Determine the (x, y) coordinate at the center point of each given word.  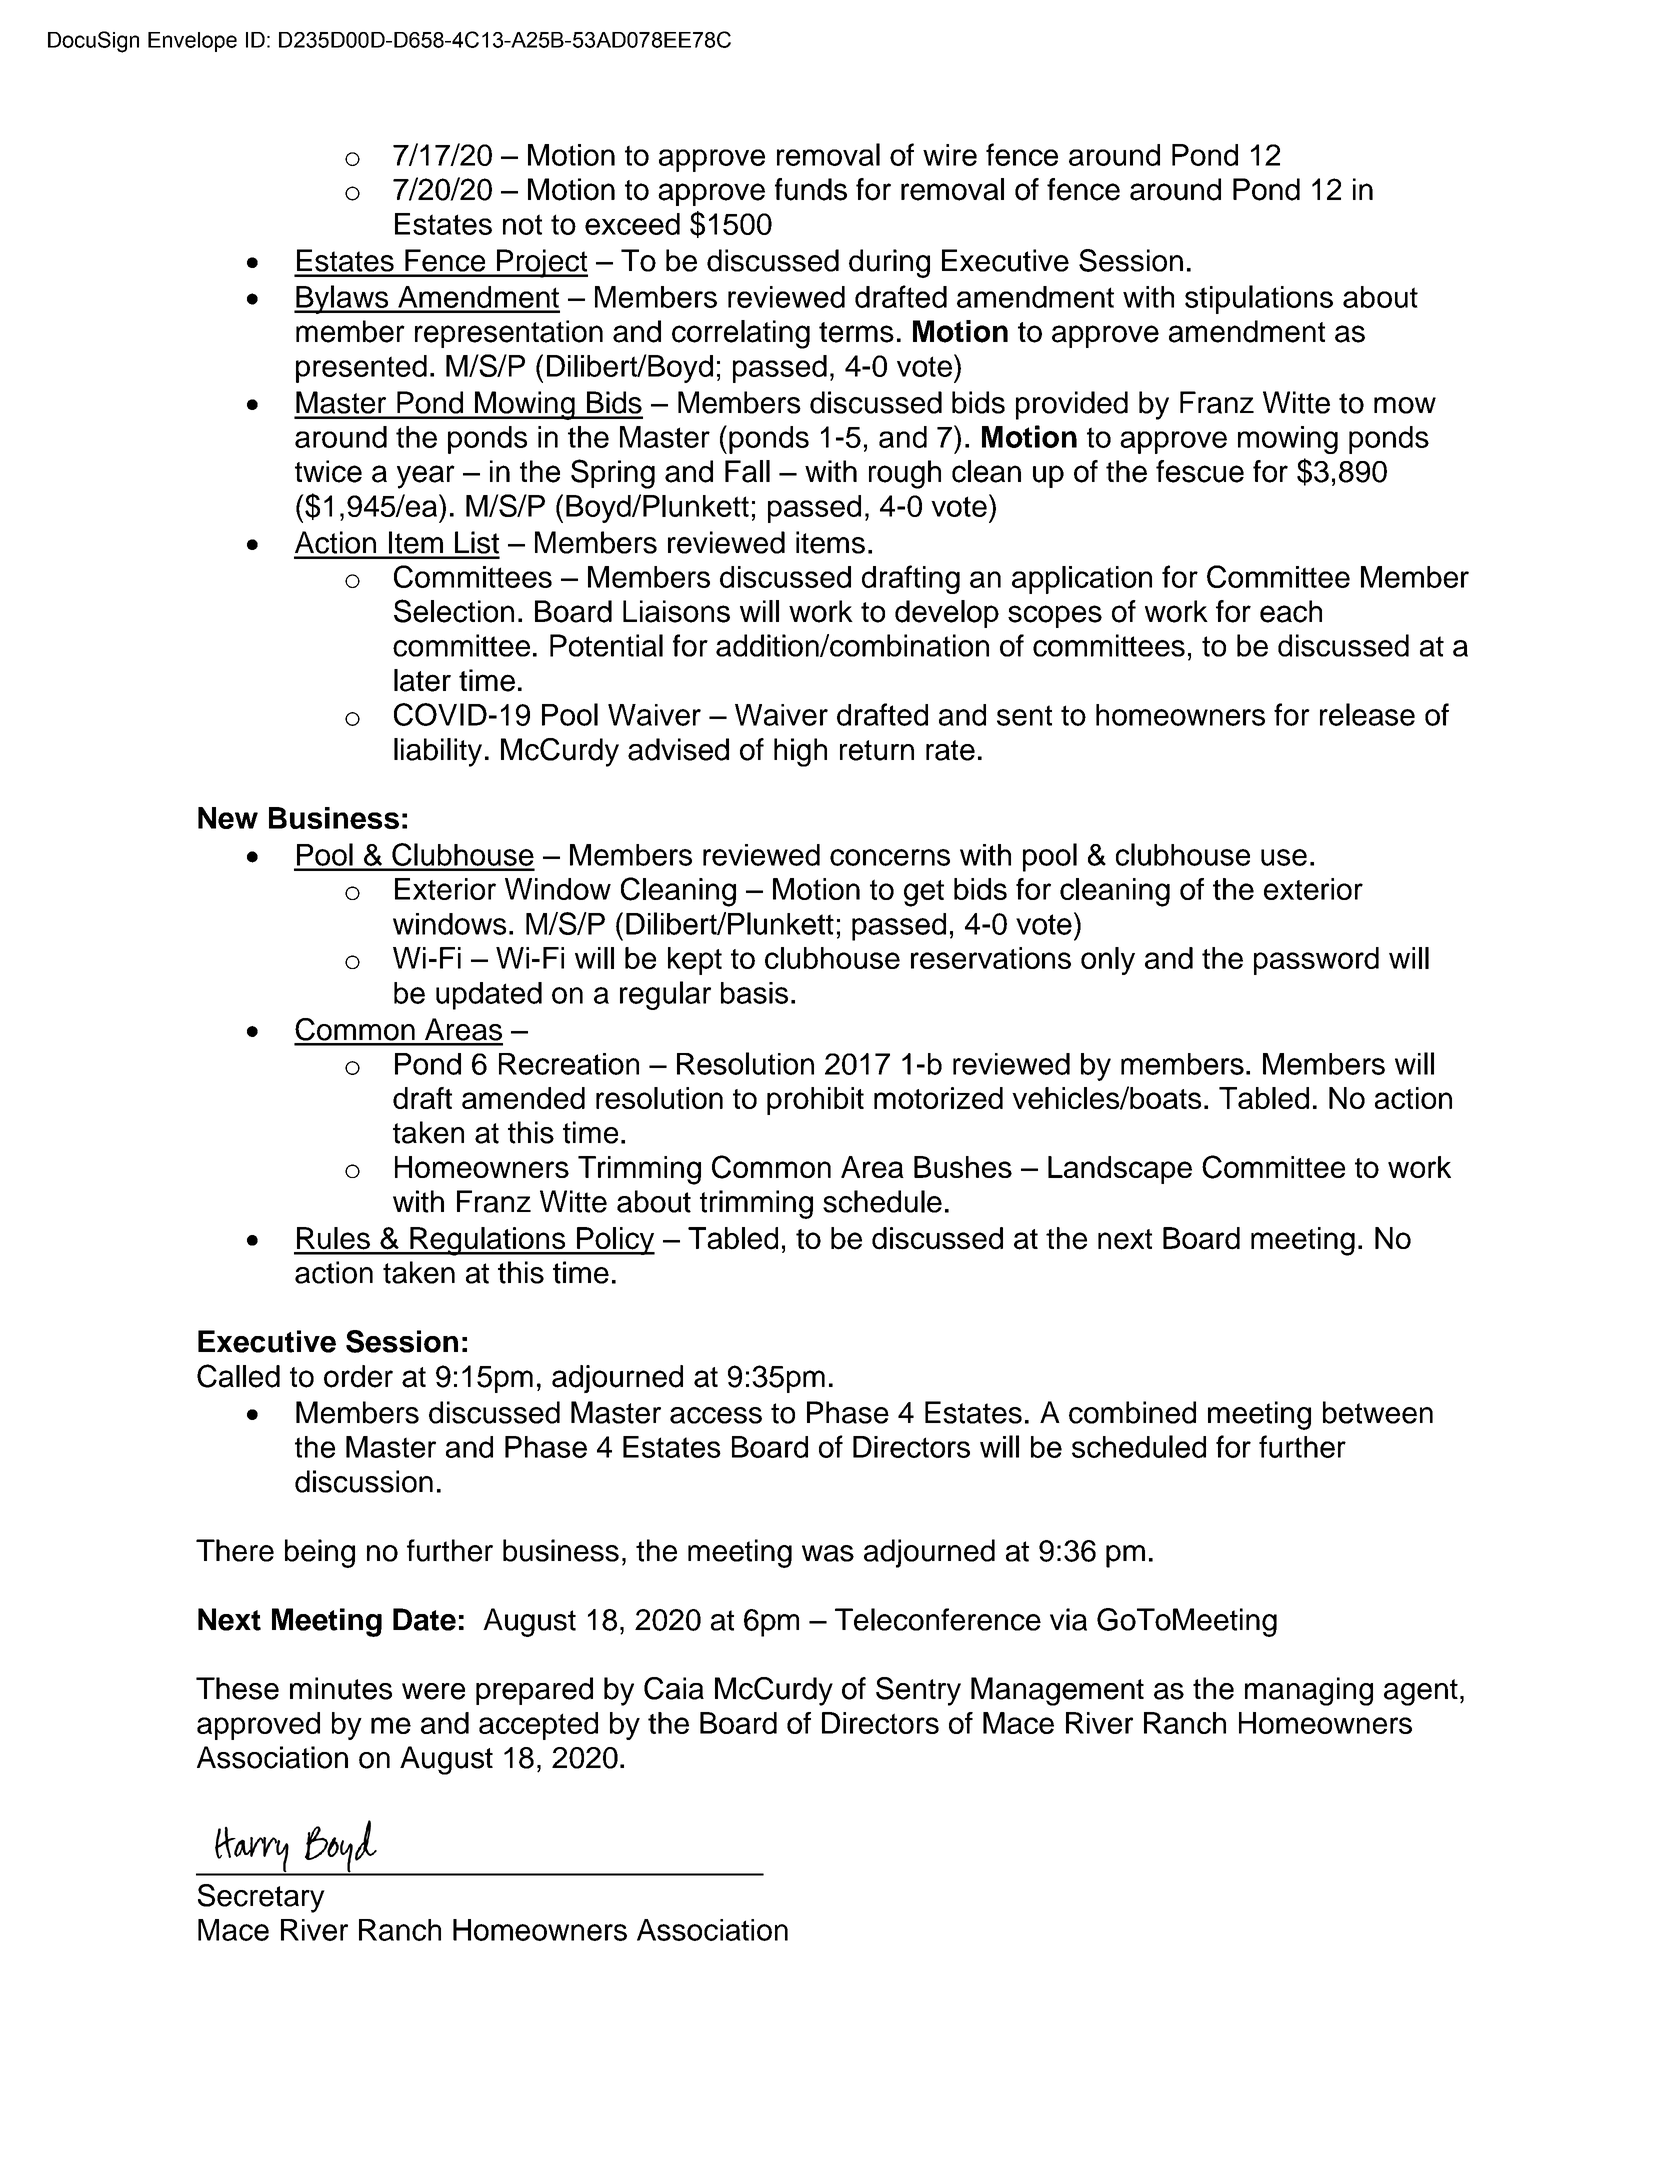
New (228, 818)
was (828, 1553)
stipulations (1259, 299)
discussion (364, 1481)
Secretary (261, 1898)
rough (905, 474)
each (1291, 611)
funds (811, 189)
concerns (890, 857)
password (1316, 961)
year (426, 477)
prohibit (815, 1101)
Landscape (1120, 1170)
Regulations (488, 1241)
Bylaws (342, 299)
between (1378, 1412)
